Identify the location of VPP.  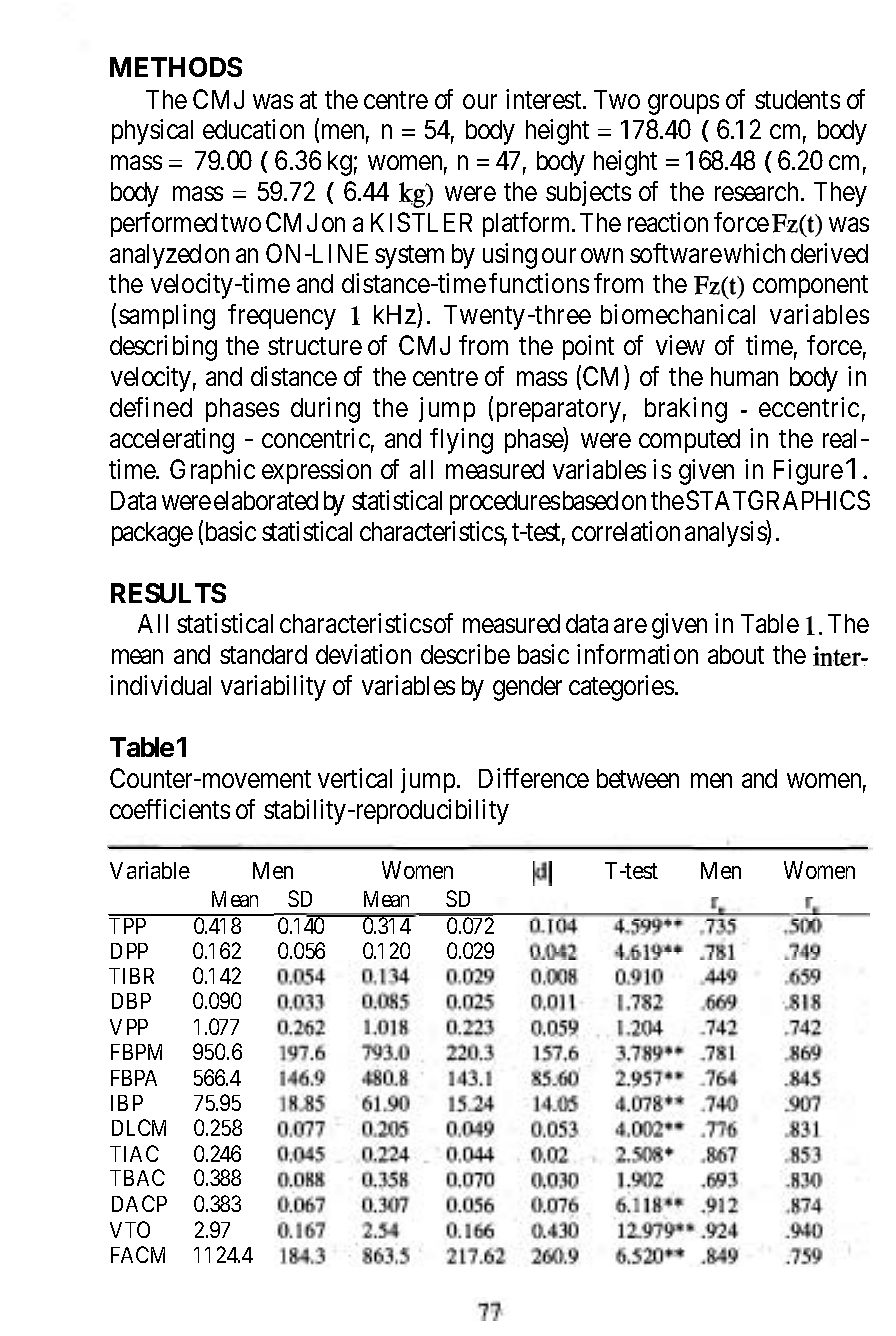
(129, 1027).
